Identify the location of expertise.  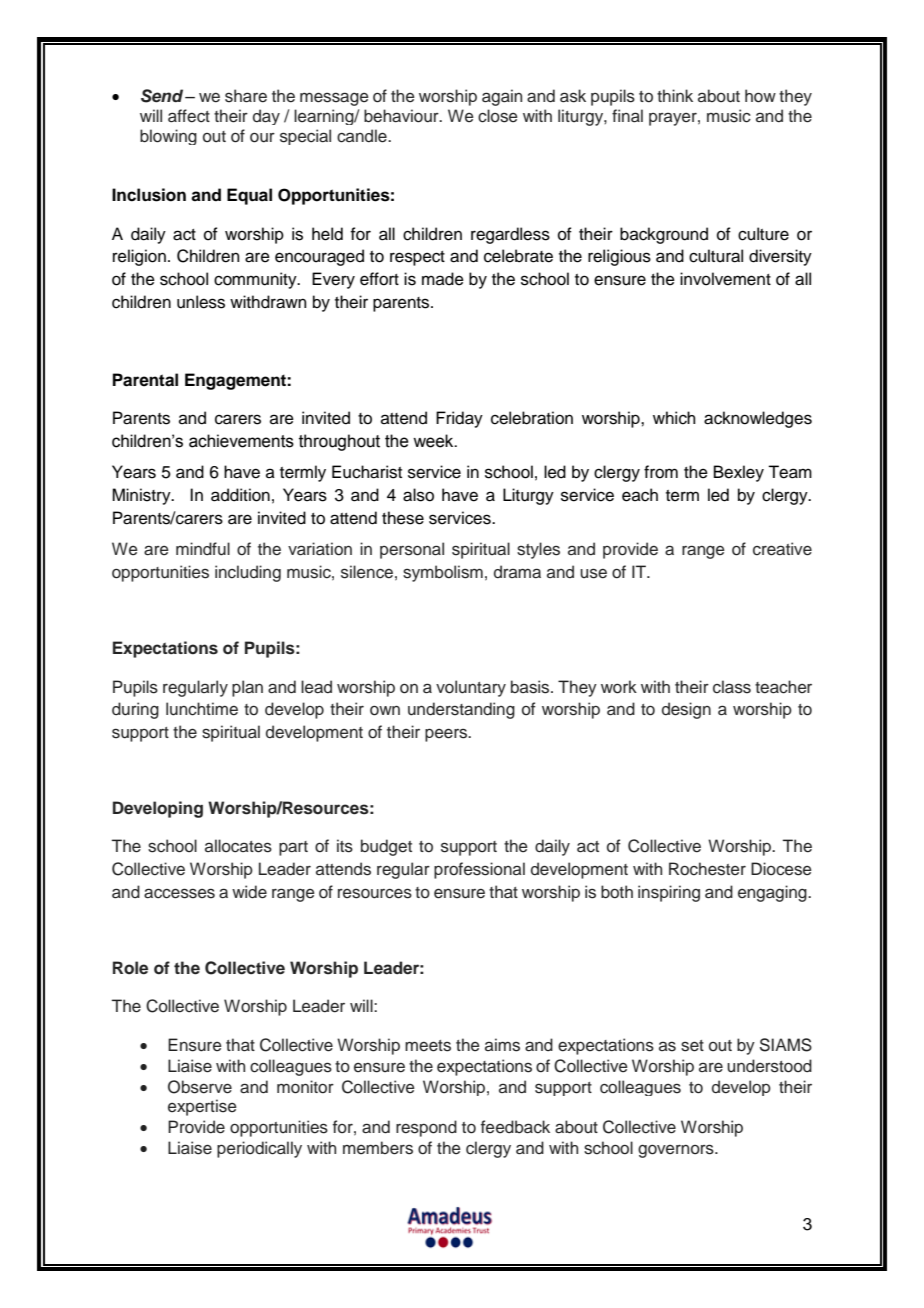
(202, 1107).
